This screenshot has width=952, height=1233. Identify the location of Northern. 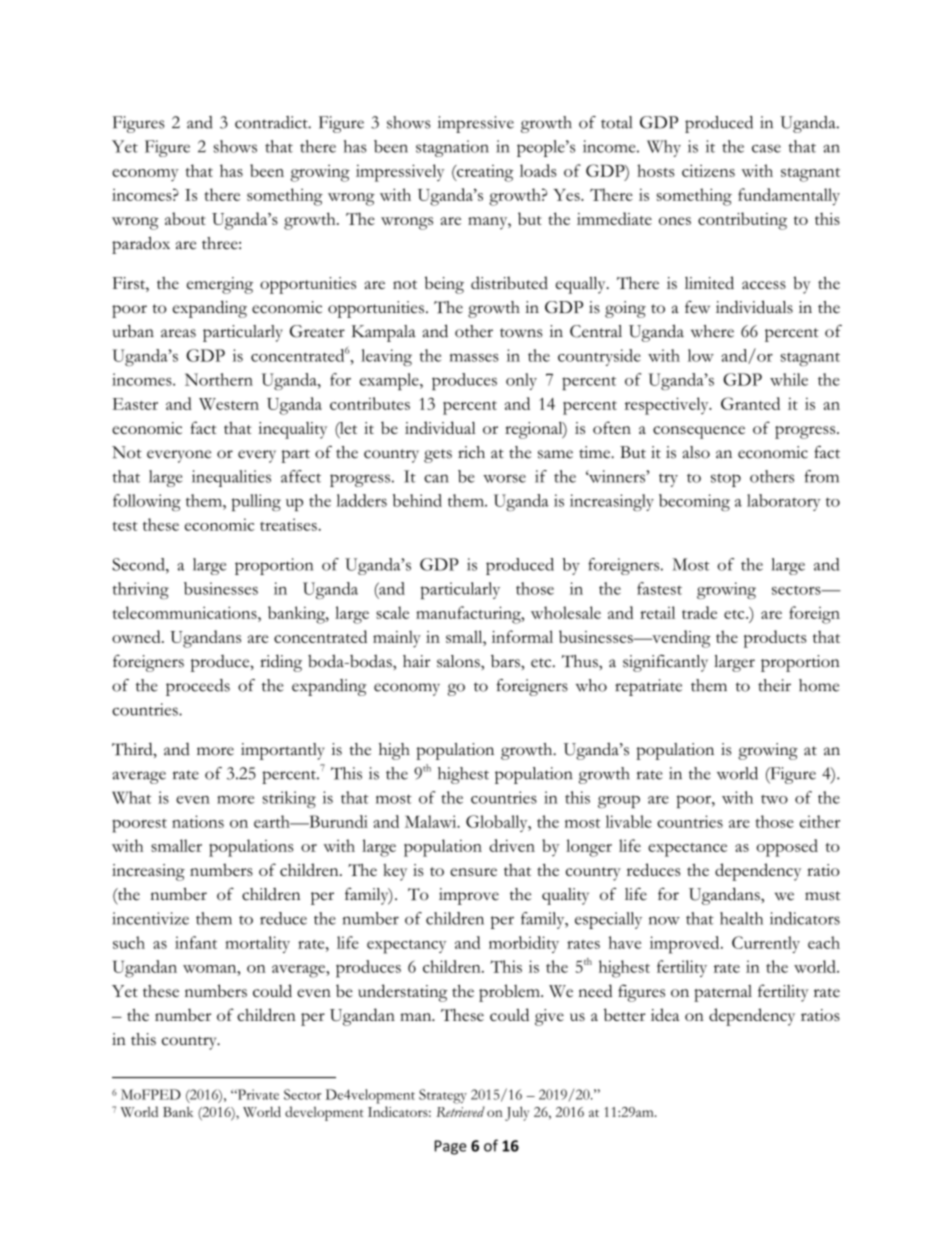
(219, 379).
